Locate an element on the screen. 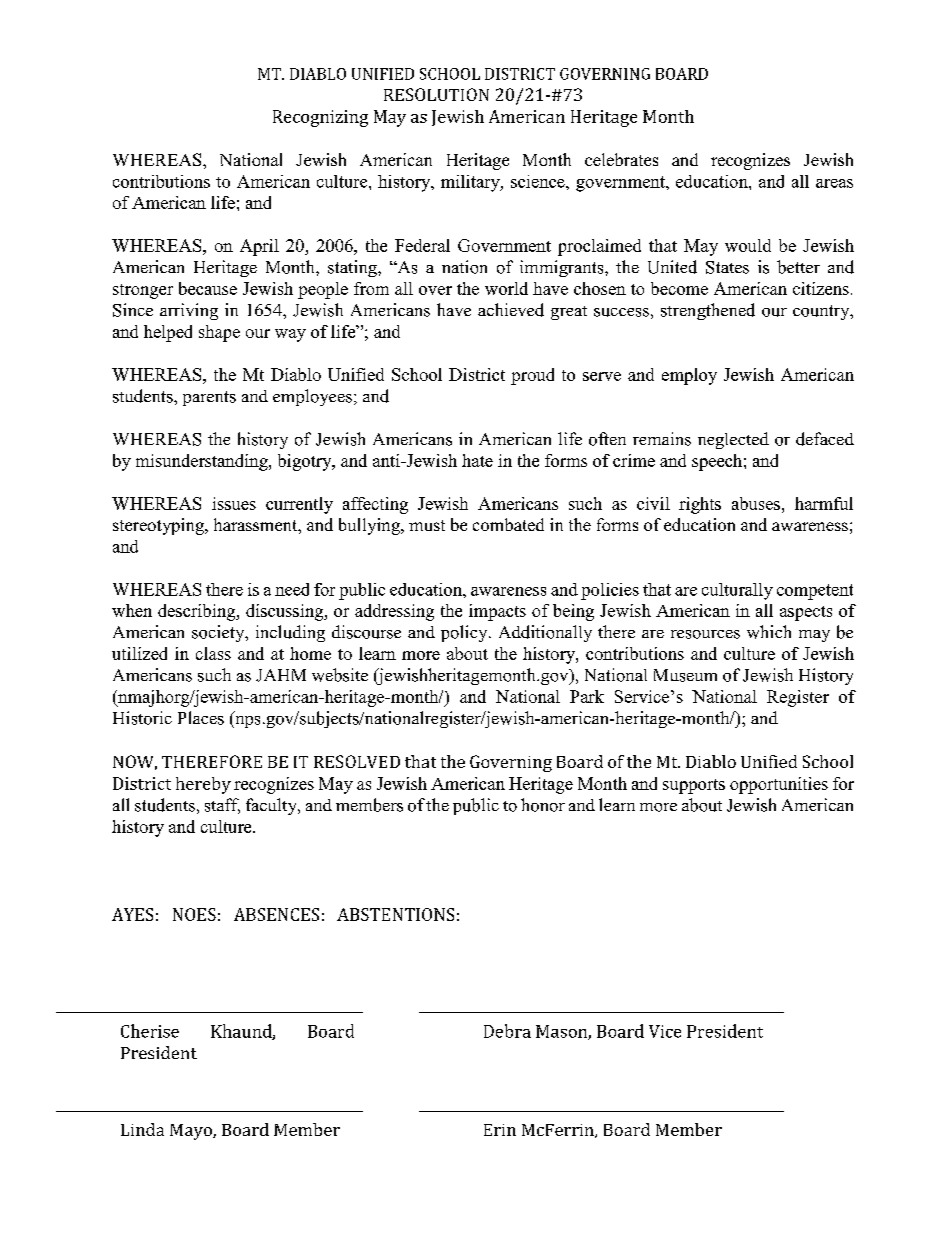  April is located at coordinates (259, 247).
